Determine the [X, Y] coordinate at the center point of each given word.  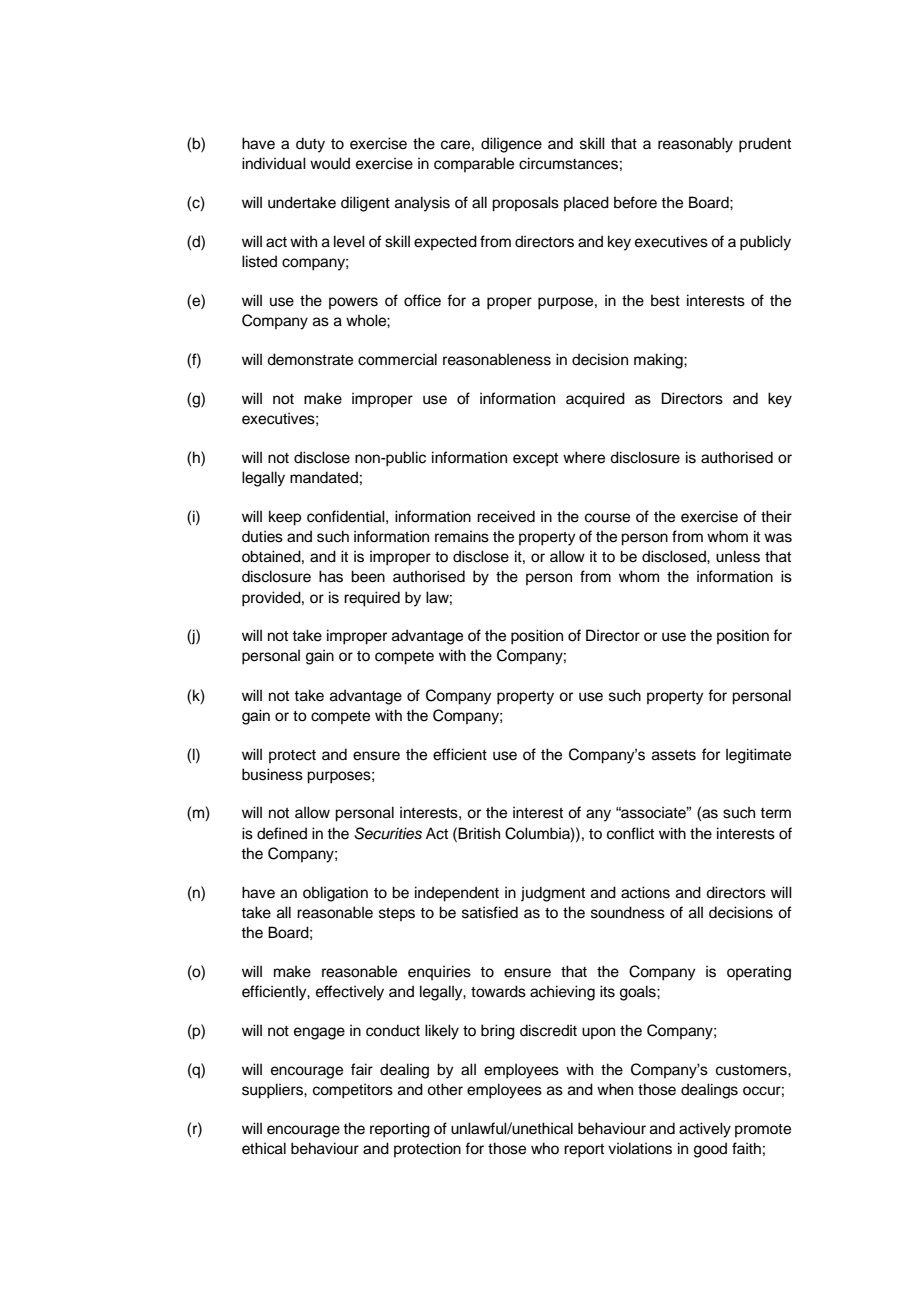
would [330, 163]
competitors [353, 1091]
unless [738, 556]
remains [462, 536]
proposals [525, 204]
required [372, 599]
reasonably [695, 145]
